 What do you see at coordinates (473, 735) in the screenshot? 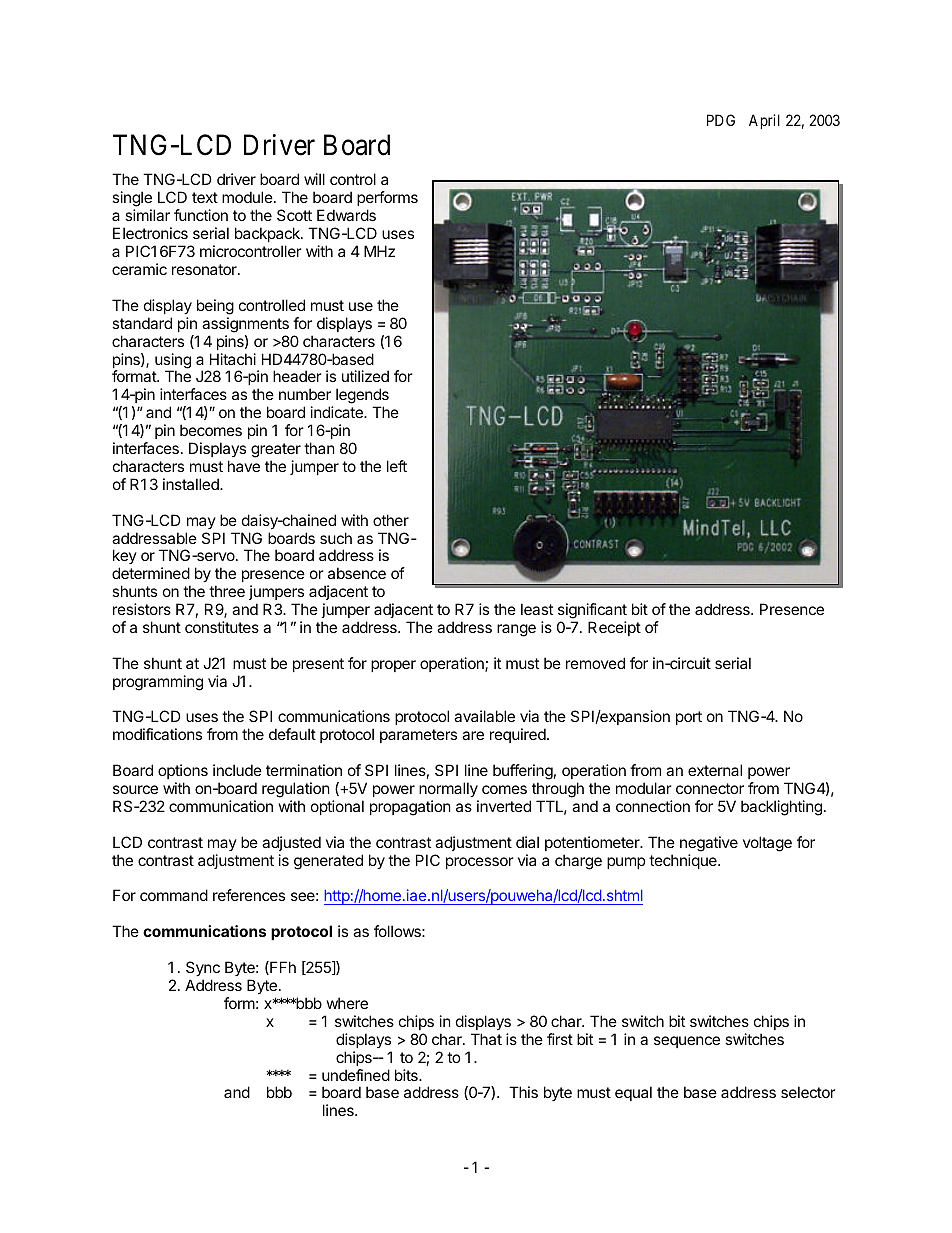
I see `are` at bounding box center [473, 735].
